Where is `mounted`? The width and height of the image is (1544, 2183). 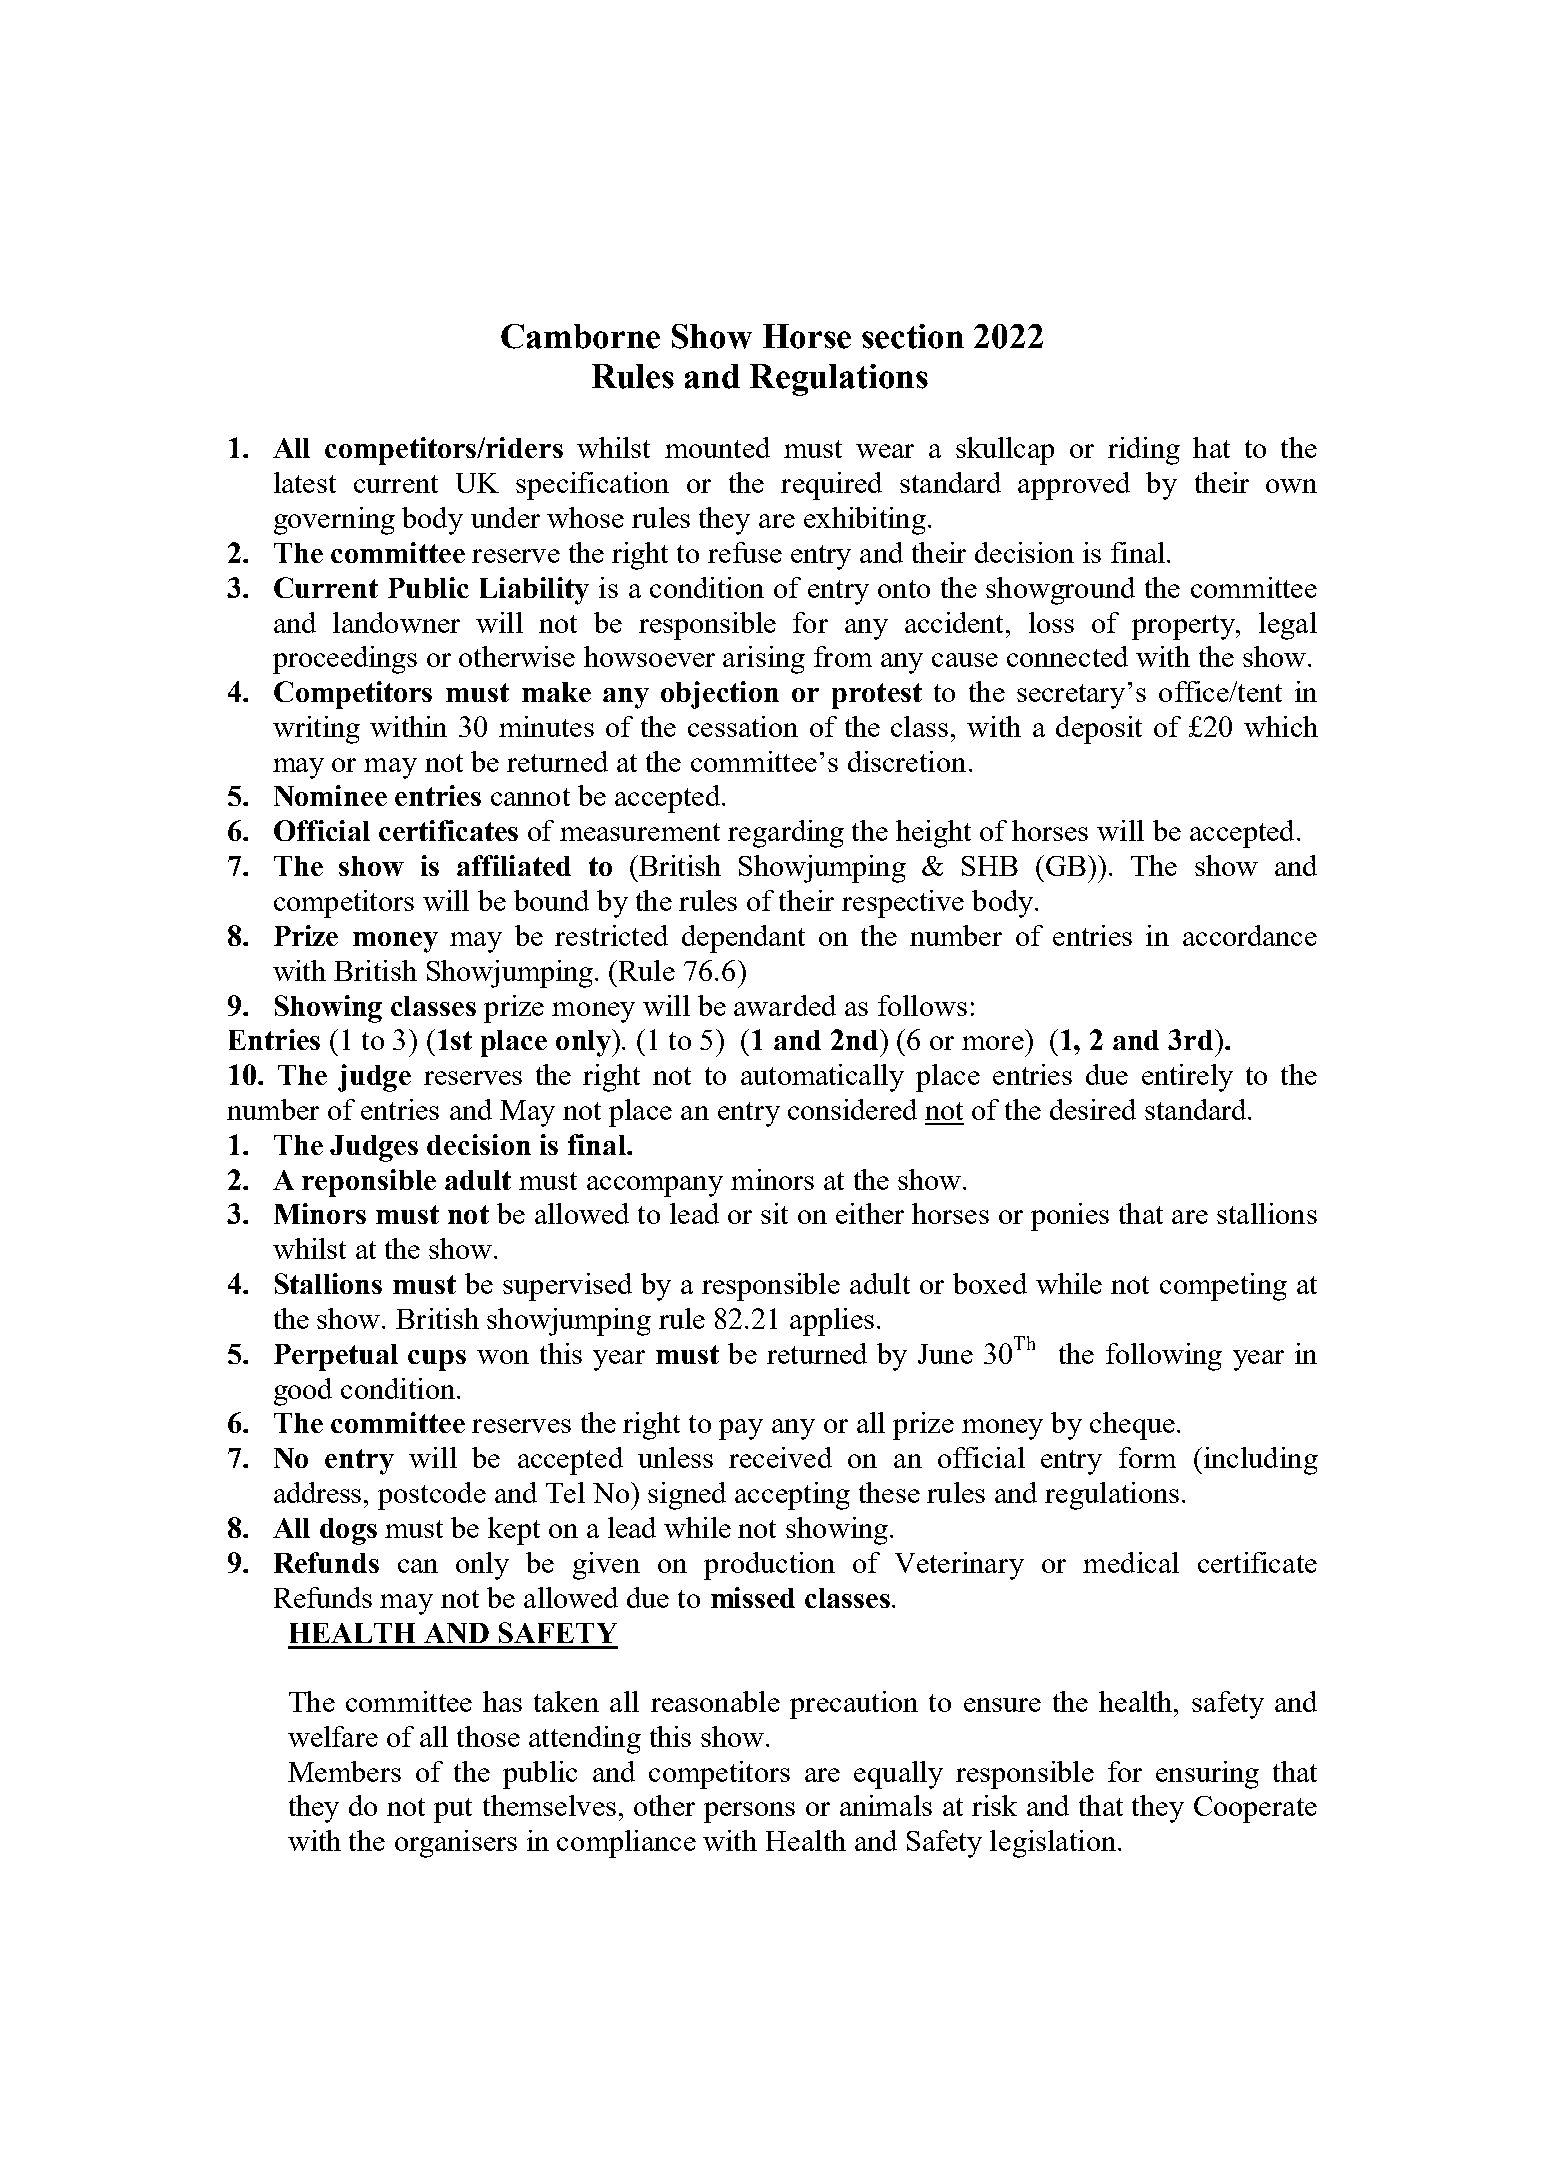 mounted is located at coordinates (717, 447).
